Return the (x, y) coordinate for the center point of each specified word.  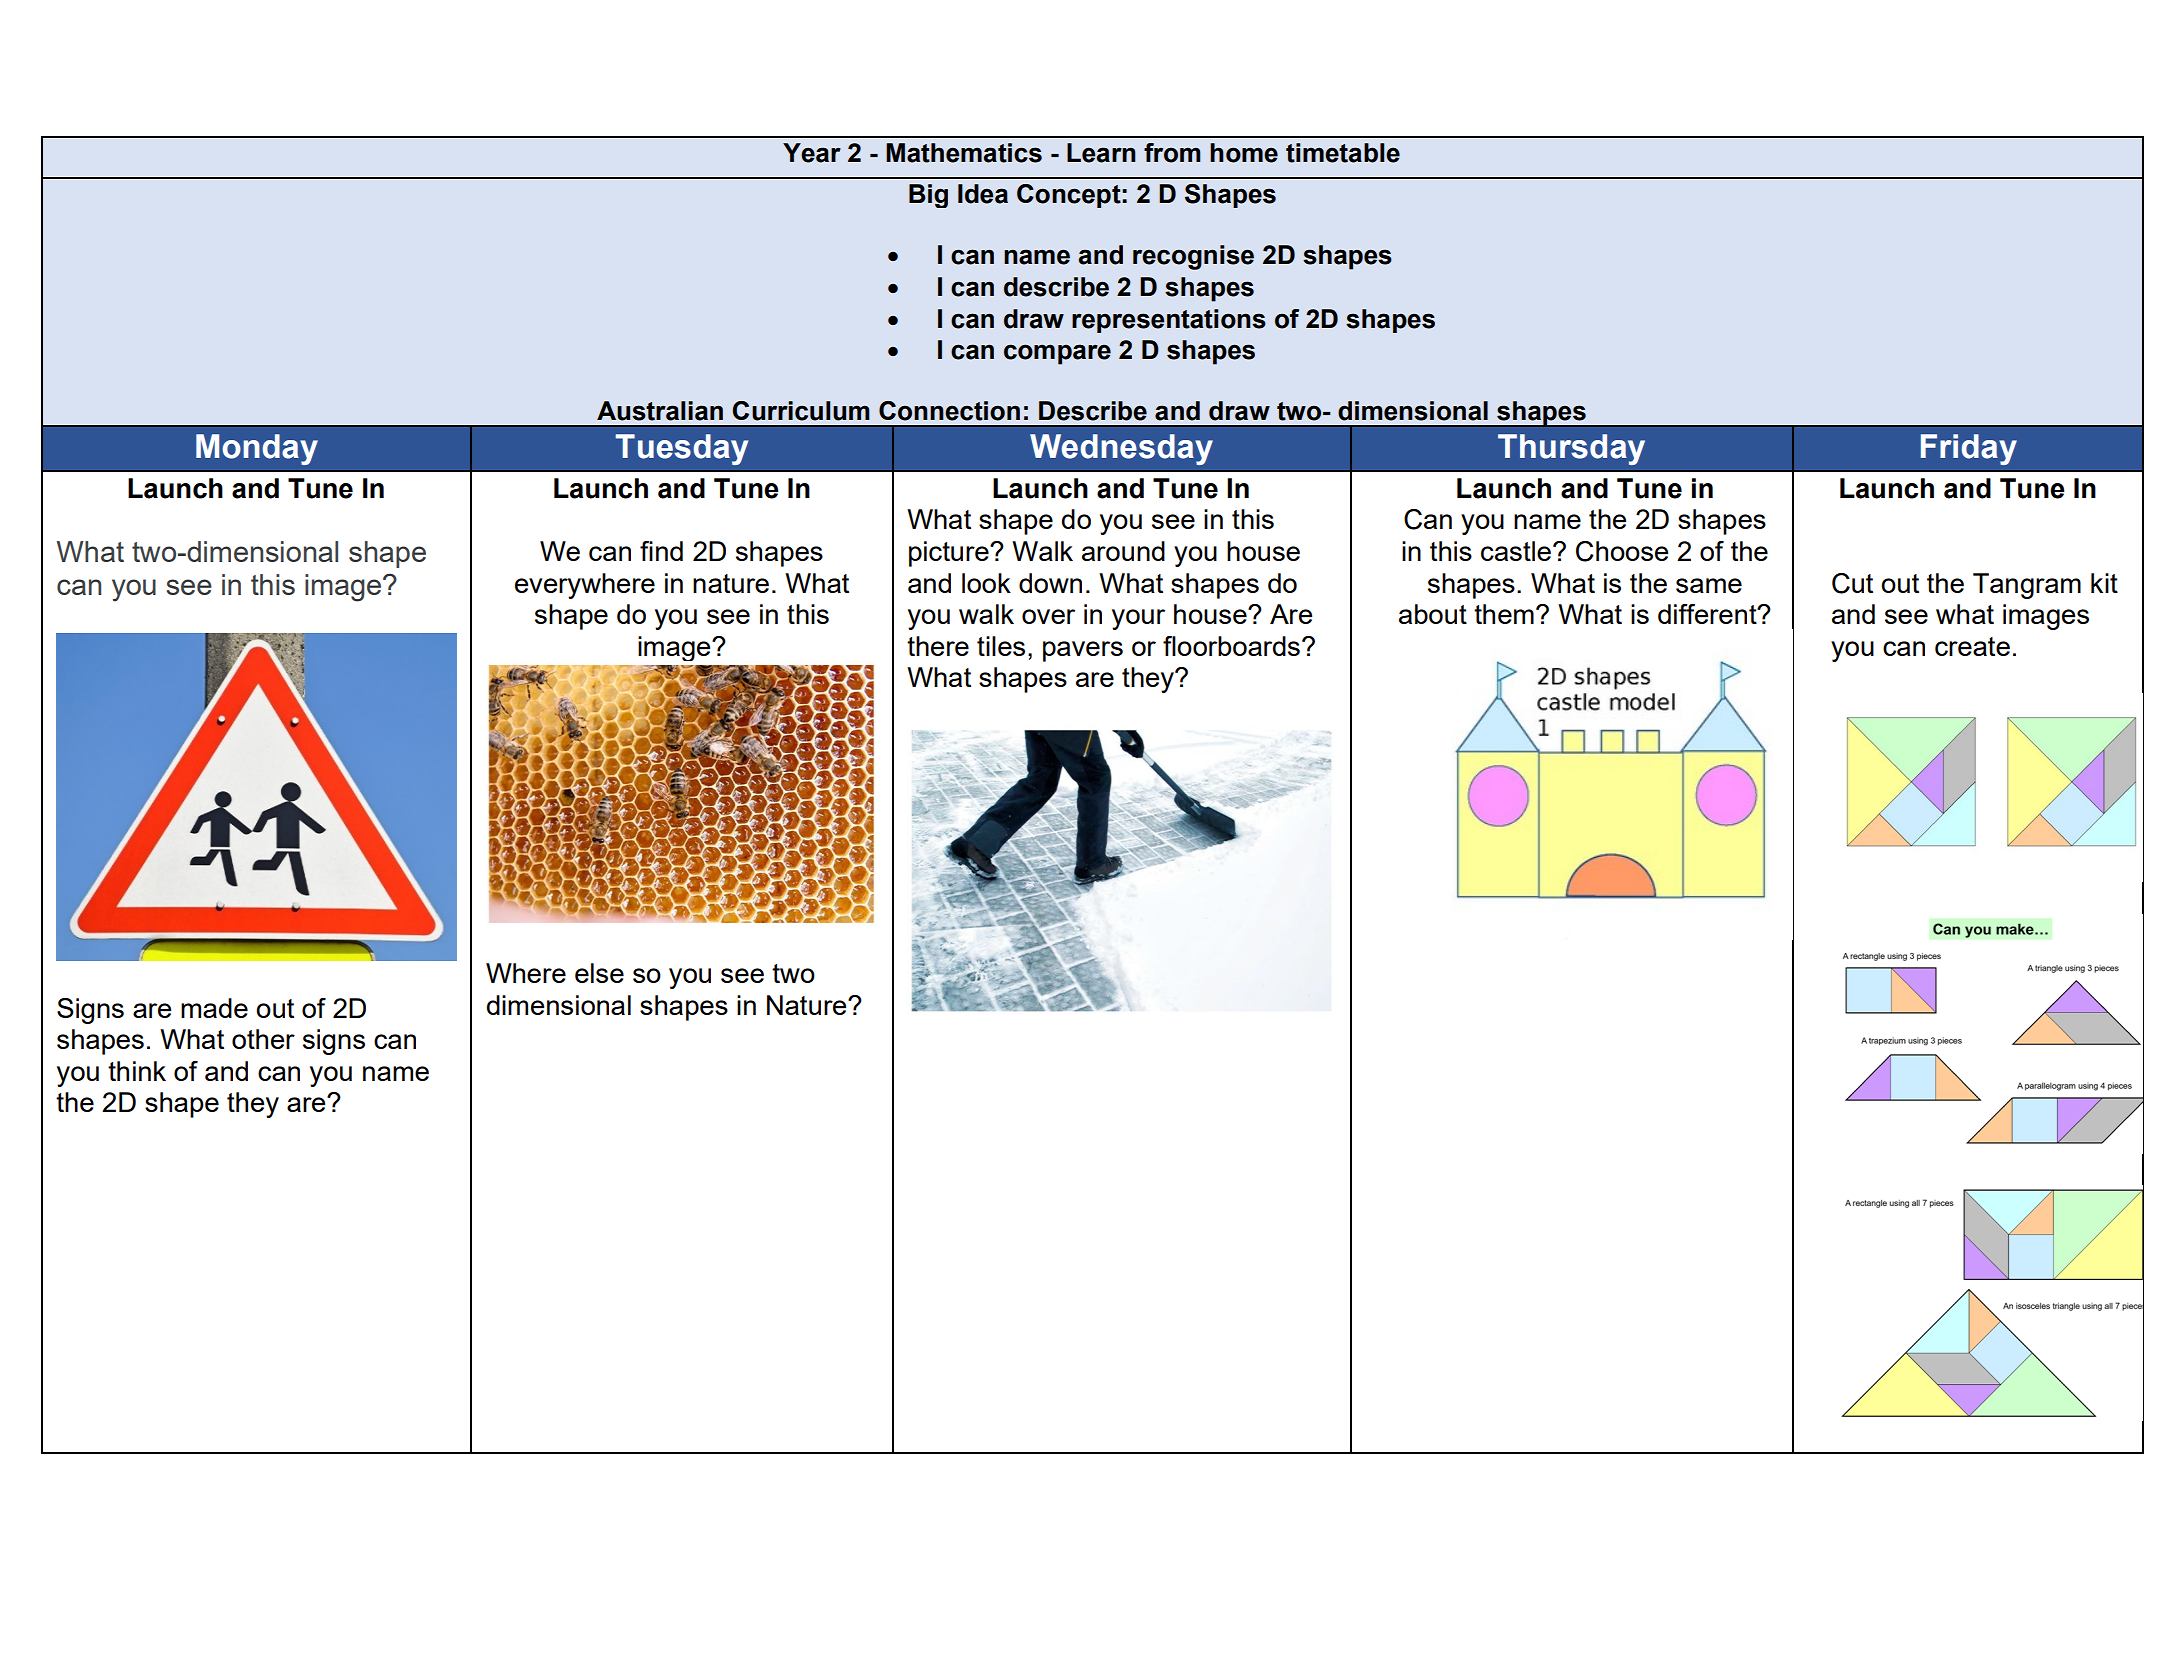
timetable (1343, 153)
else (599, 973)
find (661, 551)
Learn (1101, 153)
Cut (1852, 583)
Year (812, 153)
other (263, 1039)
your (1138, 619)
